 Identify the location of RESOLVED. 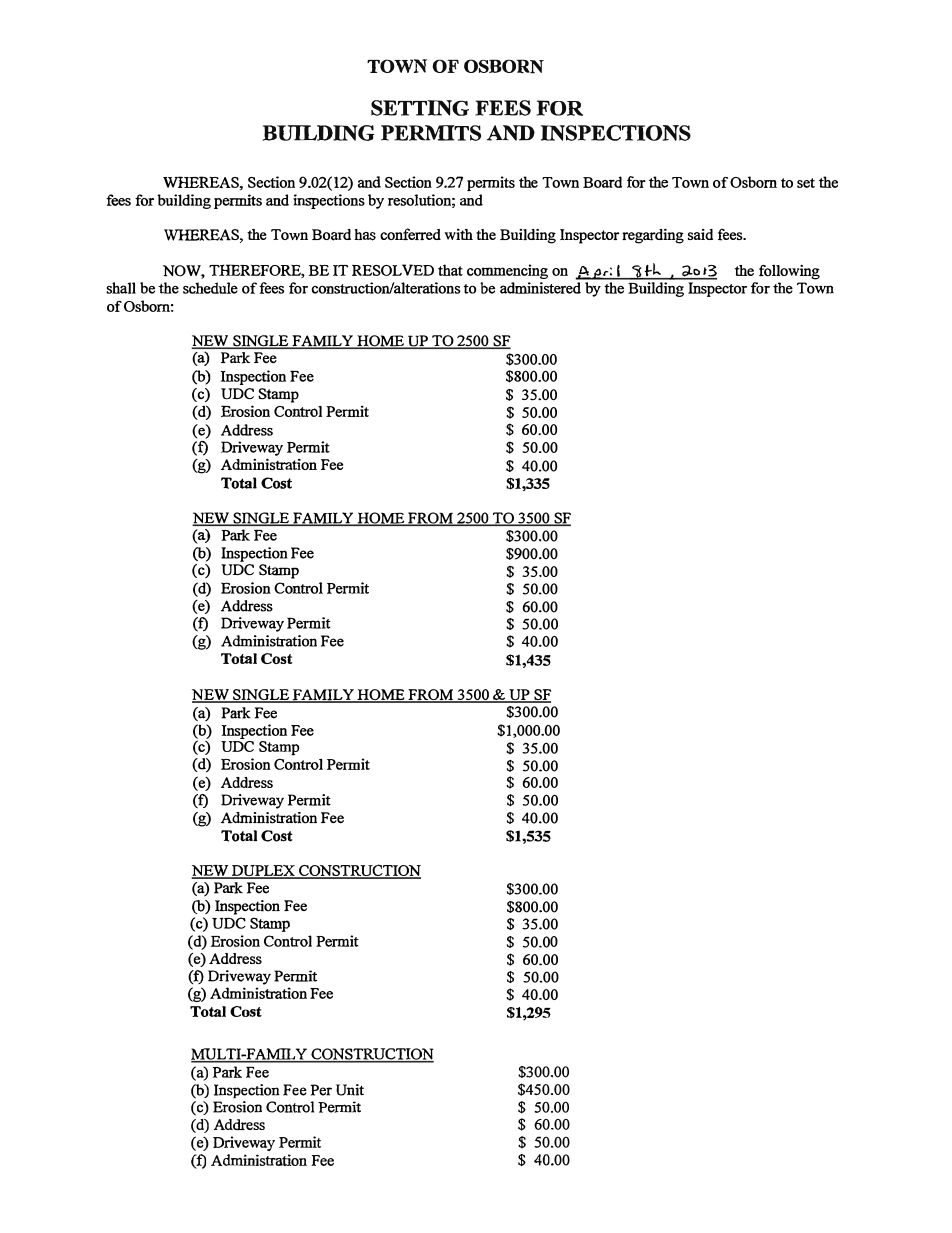
(393, 270).
